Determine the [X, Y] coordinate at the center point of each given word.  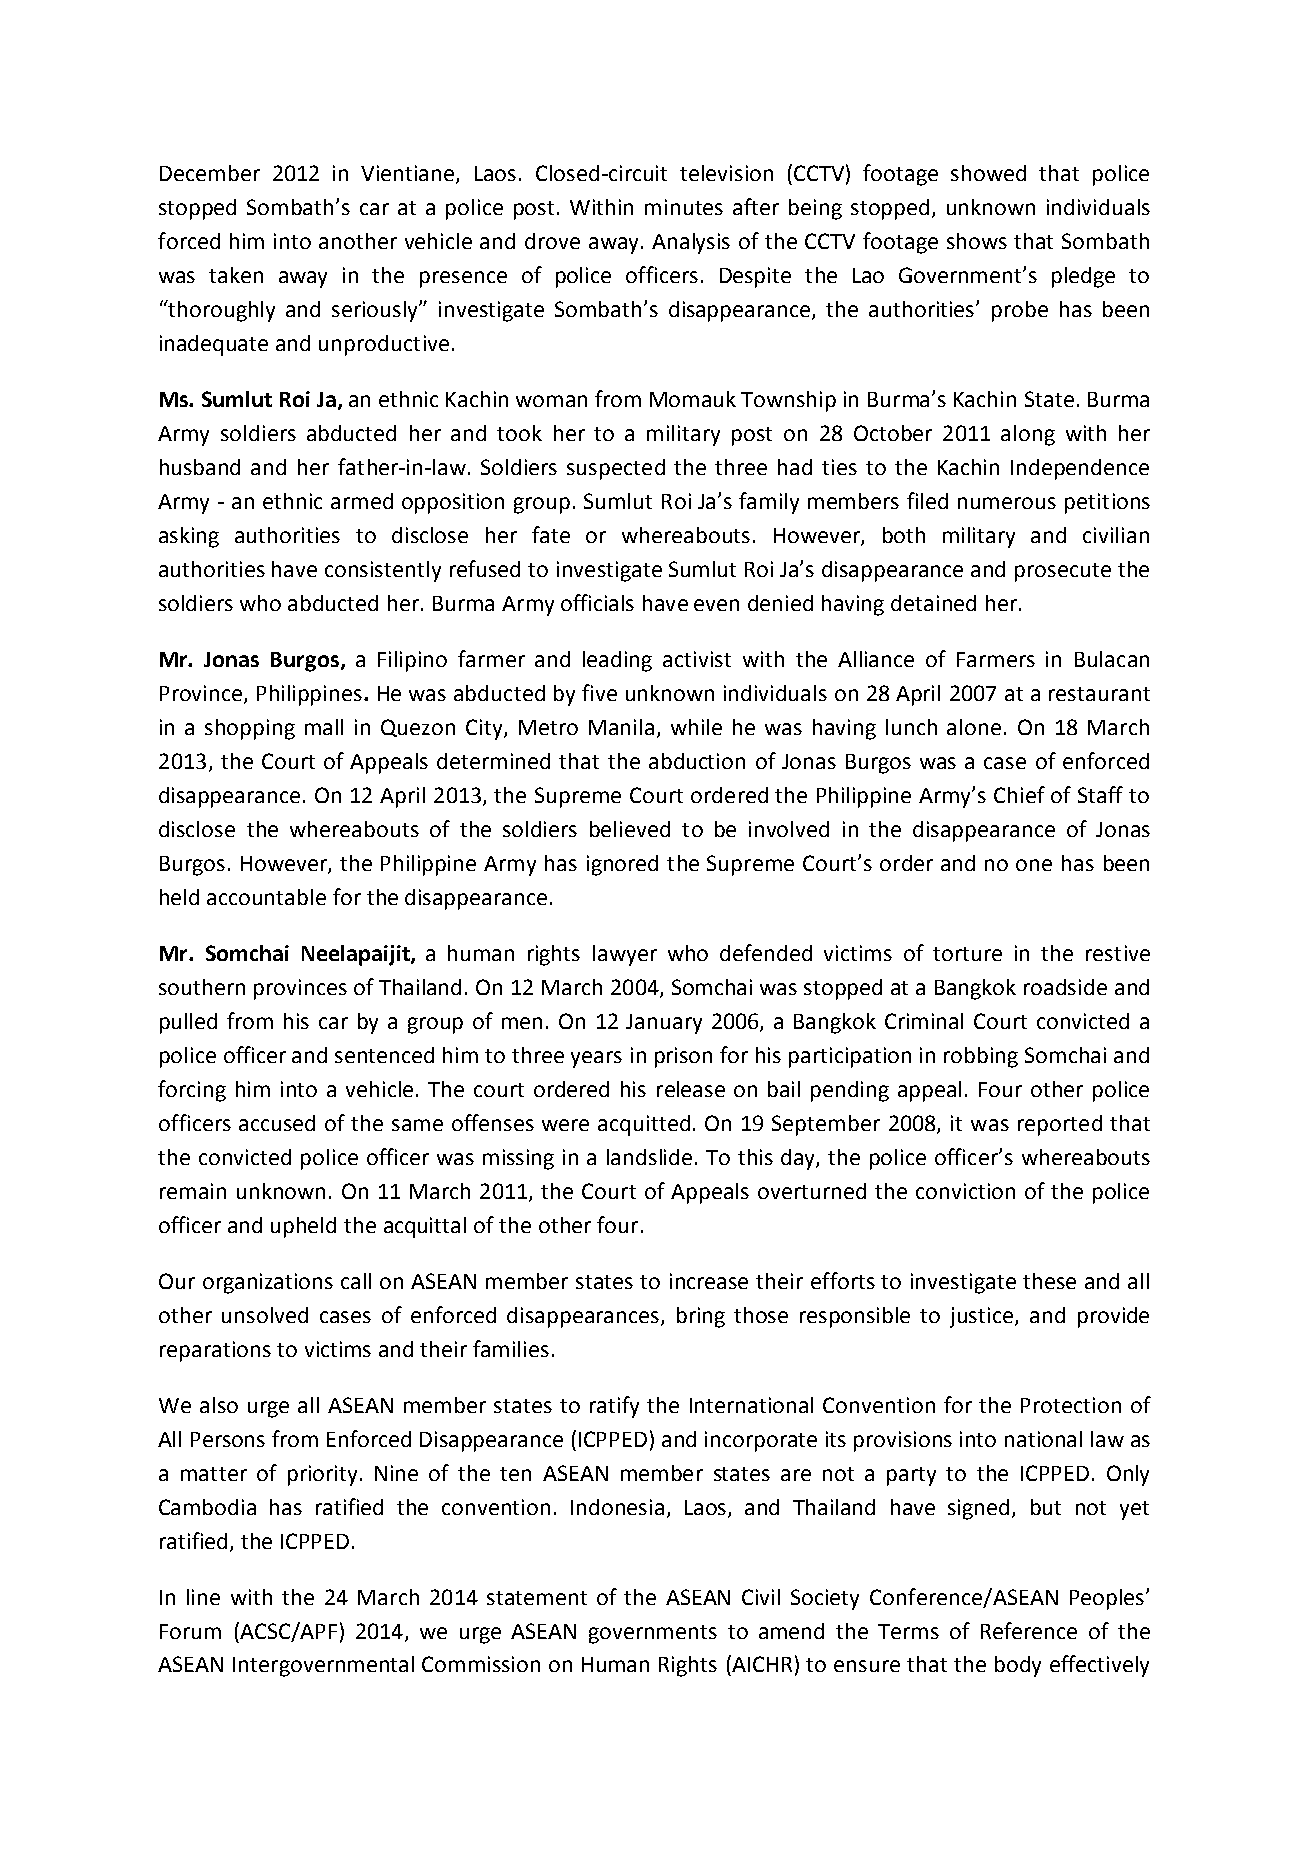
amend [791, 1631]
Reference [1029, 1630]
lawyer [625, 955]
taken [236, 275]
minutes [684, 207]
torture [967, 954]
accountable [266, 897]
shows [977, 241]
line [203, 1597]
